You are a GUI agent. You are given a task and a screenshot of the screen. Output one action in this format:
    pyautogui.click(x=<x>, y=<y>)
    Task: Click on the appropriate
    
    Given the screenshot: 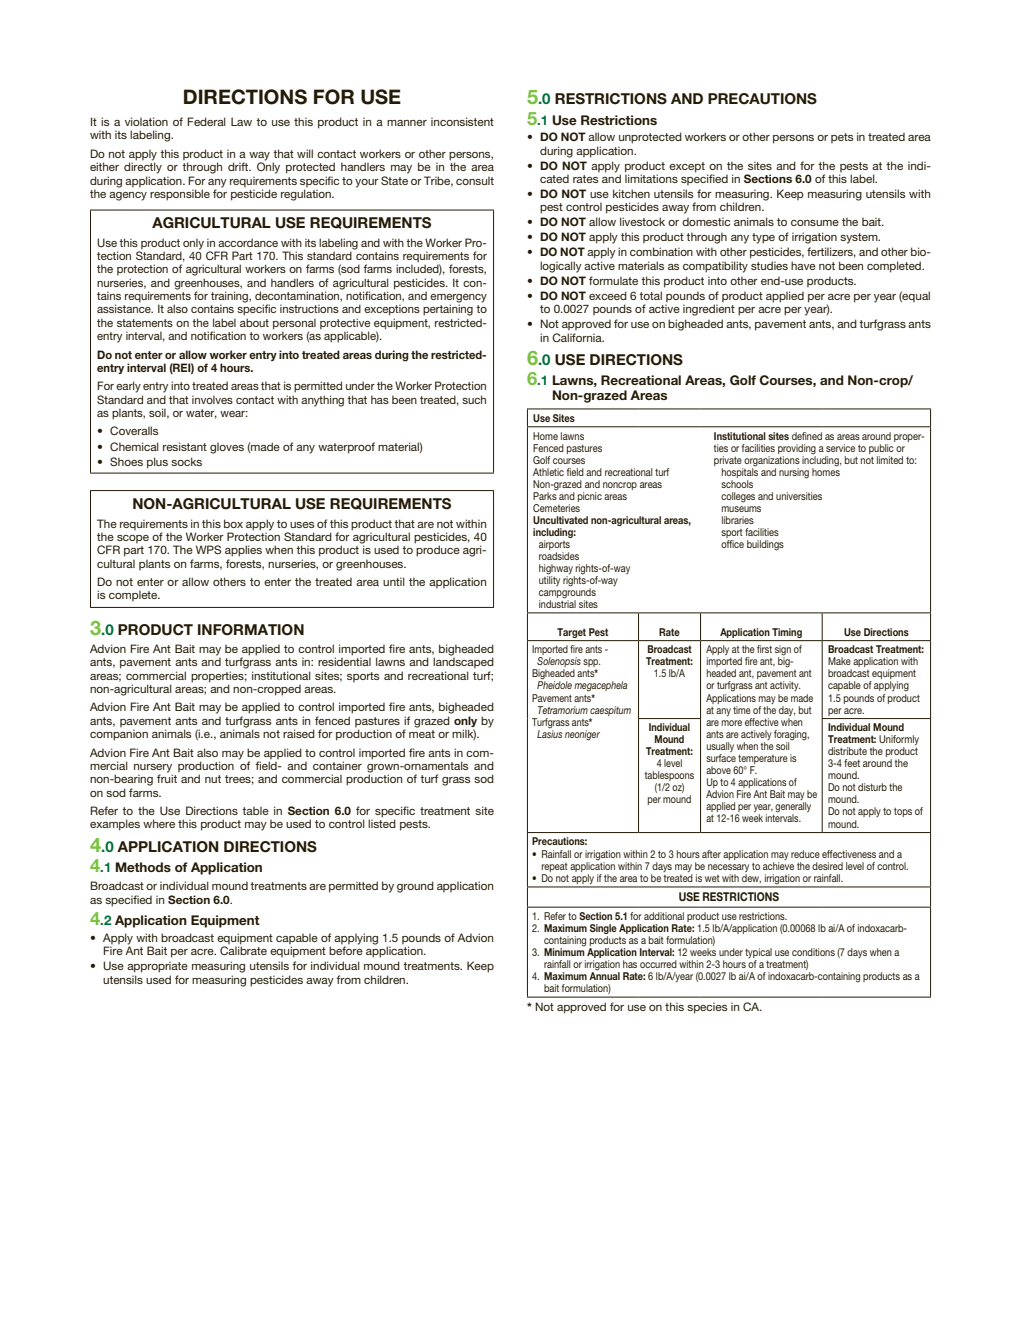 What is the action you would take?
    pyautogui.click(x=157, y=967)
